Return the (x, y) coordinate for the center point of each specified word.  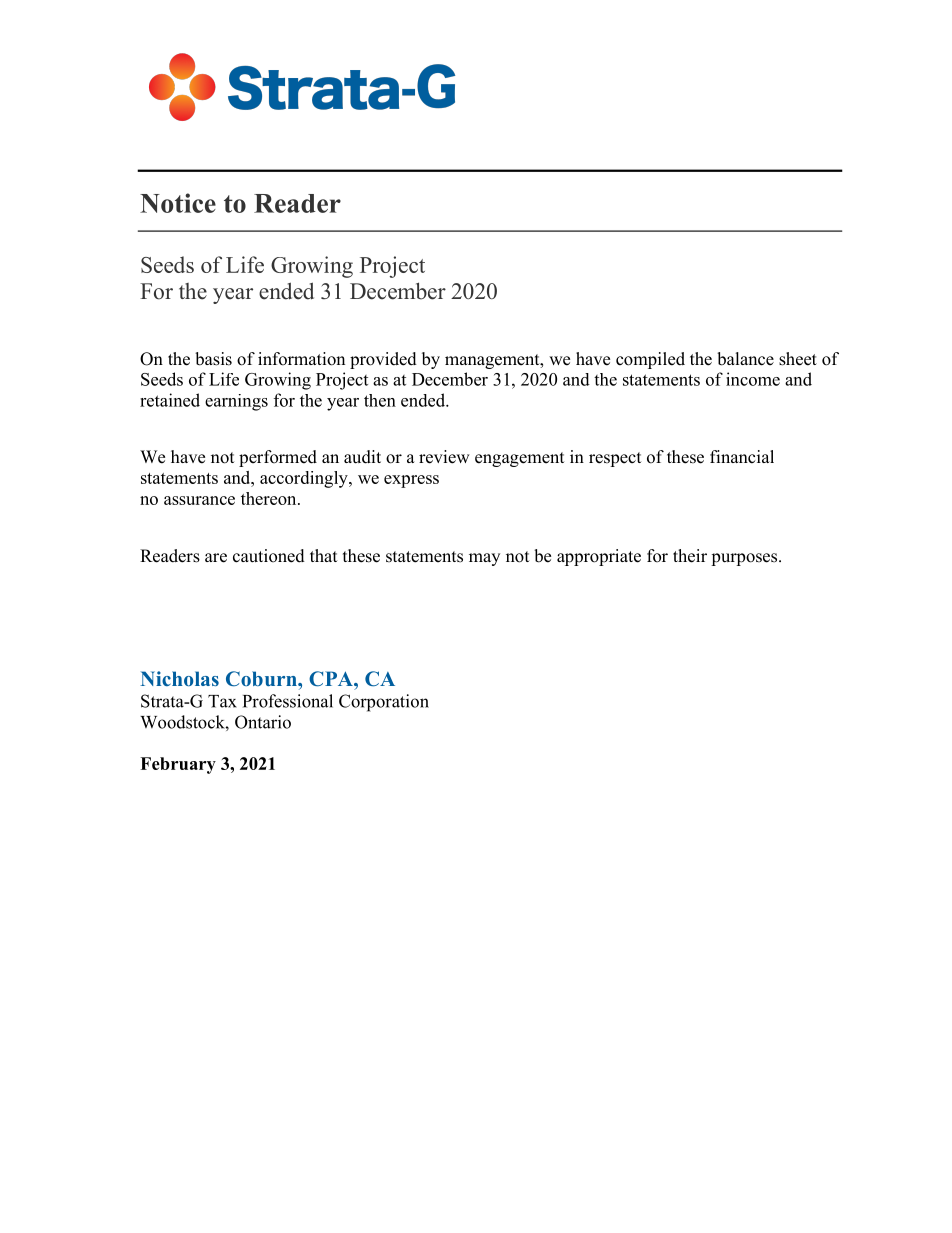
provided (383, 360)
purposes (745, 559)
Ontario (263, 722)
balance (745, 359)
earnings (236, 402)
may (484, 559)
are (216, 558)
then (380, 400)
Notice (178, 203)
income (753, 379)
